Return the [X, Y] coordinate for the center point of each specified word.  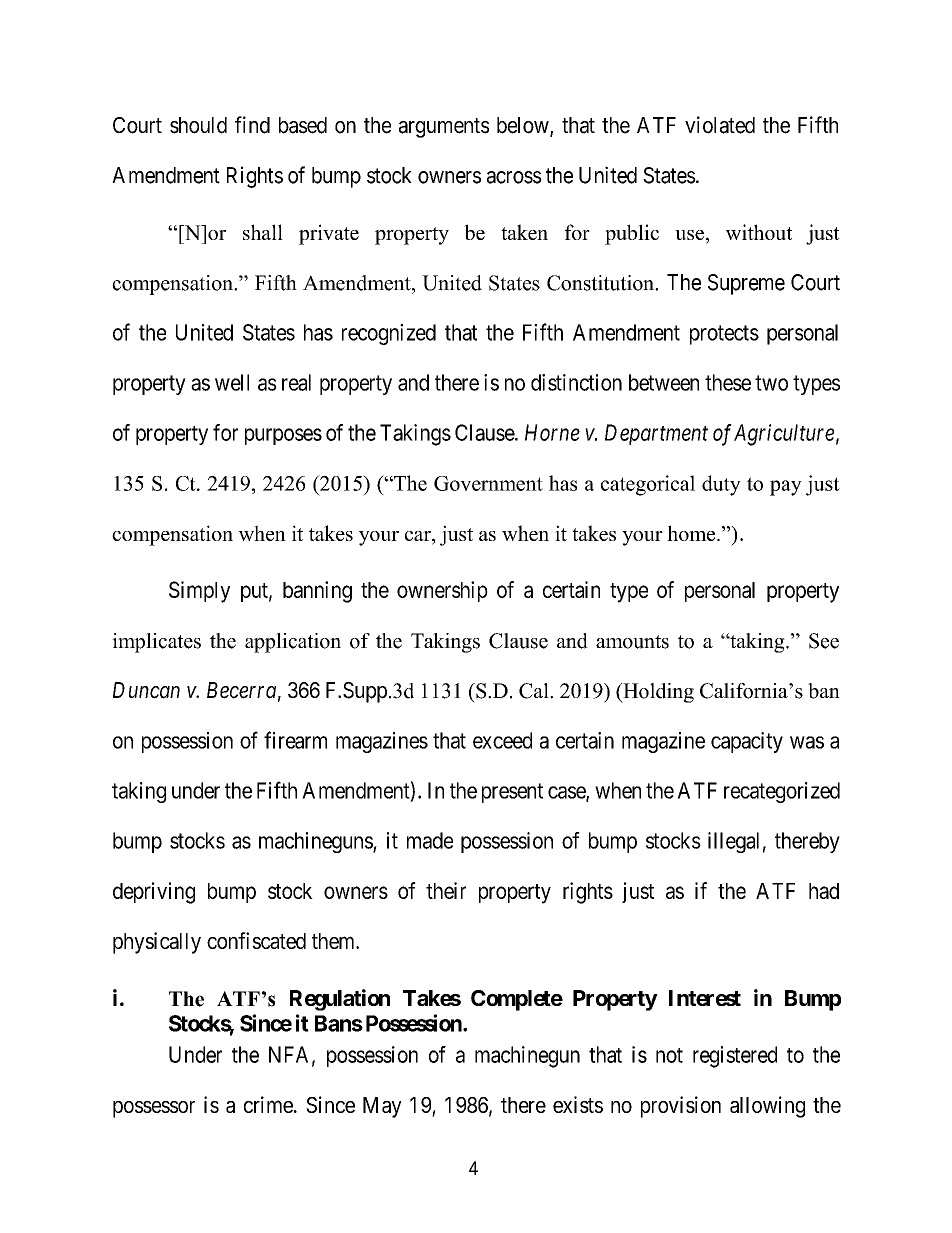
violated [720, 125]
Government [488, 483]
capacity [747, 742]
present [512, 793]
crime [268, 1104]
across [514, 177]
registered [735, 1057]
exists [578, 1104]
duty [721, 485]
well [232, 382]
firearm [295, 740]
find [252, 125]
